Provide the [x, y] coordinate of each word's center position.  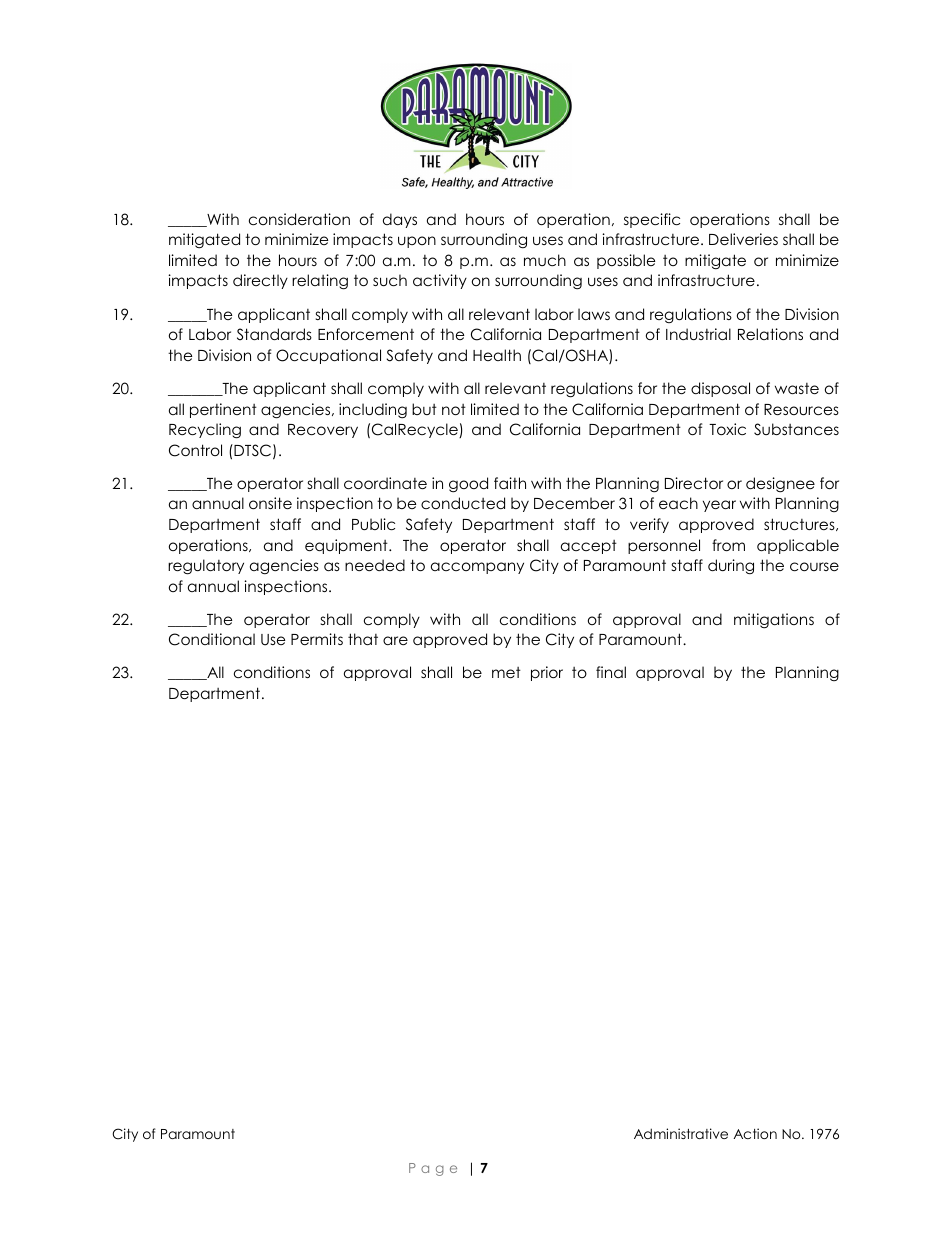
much [545, 260]
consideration [299, 219]
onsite [270, 503]
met [506, 672]
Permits [317, 639]
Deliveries [743, 239]
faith [510, 483]
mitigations [774, 621]
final [611, 672]
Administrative [681, 1133]
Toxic [727, 429]
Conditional [212, 639]
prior [547, 673]
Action [755, 1133]
